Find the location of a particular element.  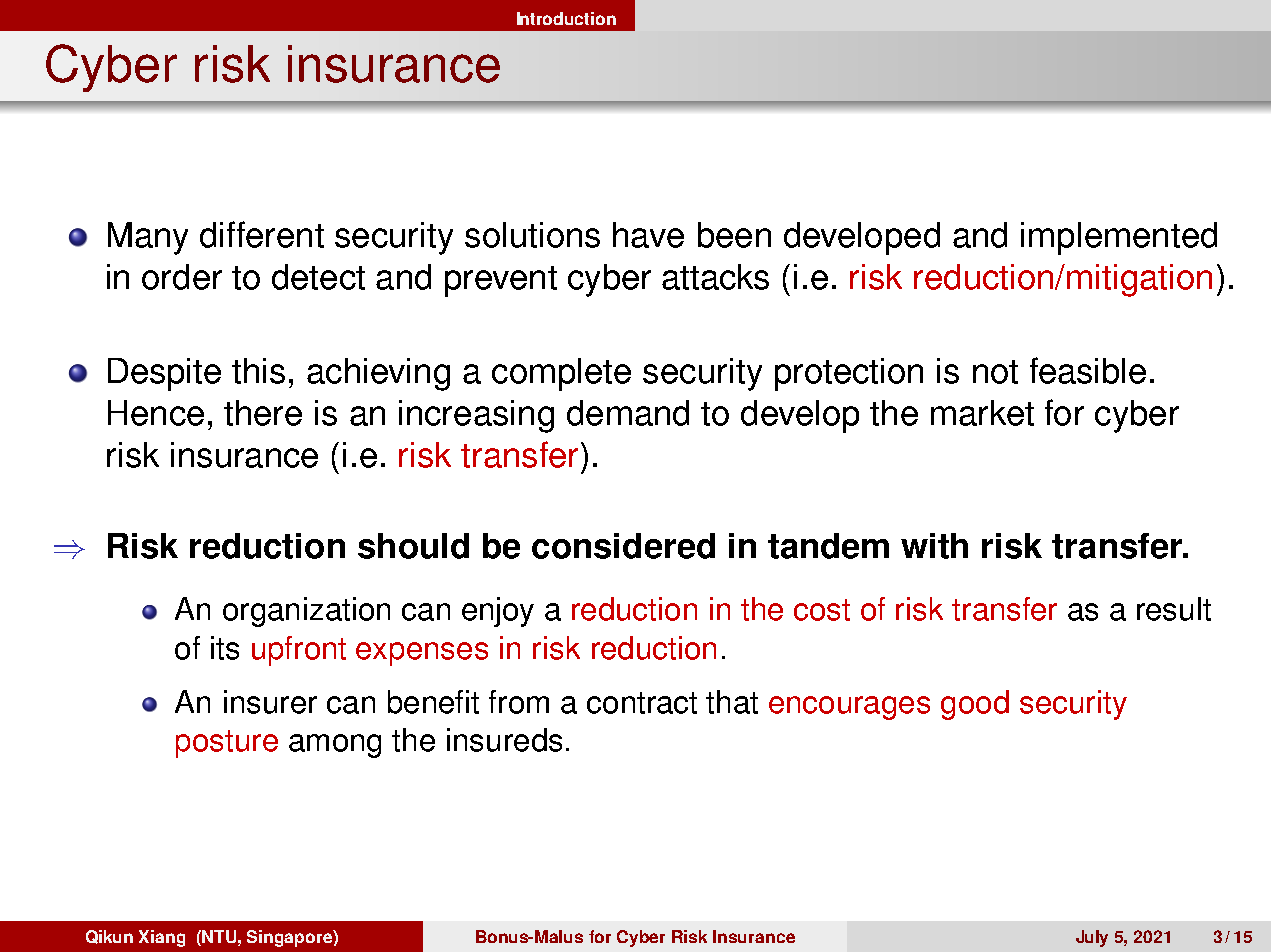

Introduction is located at coordinates (566, 18).
